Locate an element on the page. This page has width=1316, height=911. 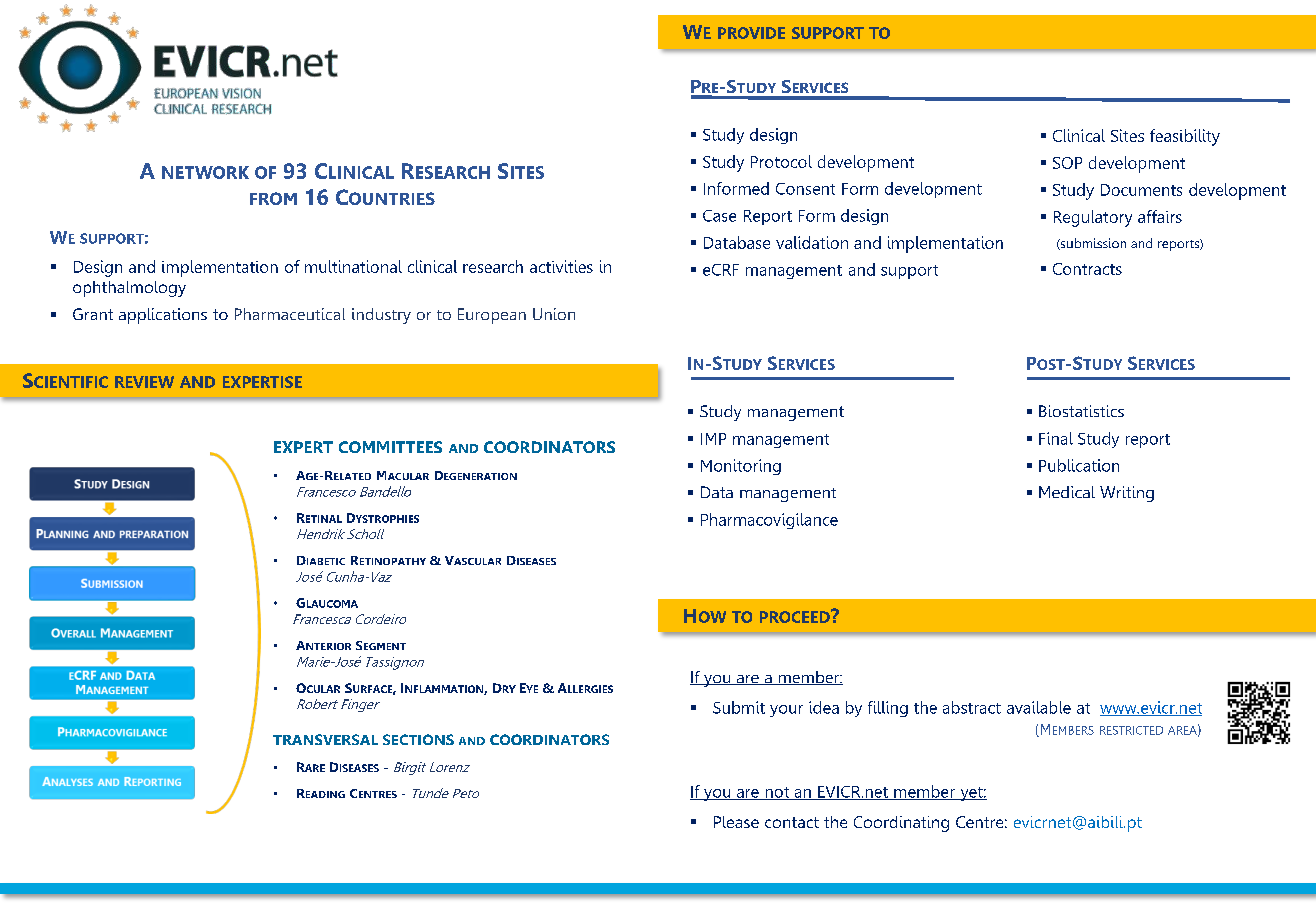
Case is located at coordinates (719, 216).
